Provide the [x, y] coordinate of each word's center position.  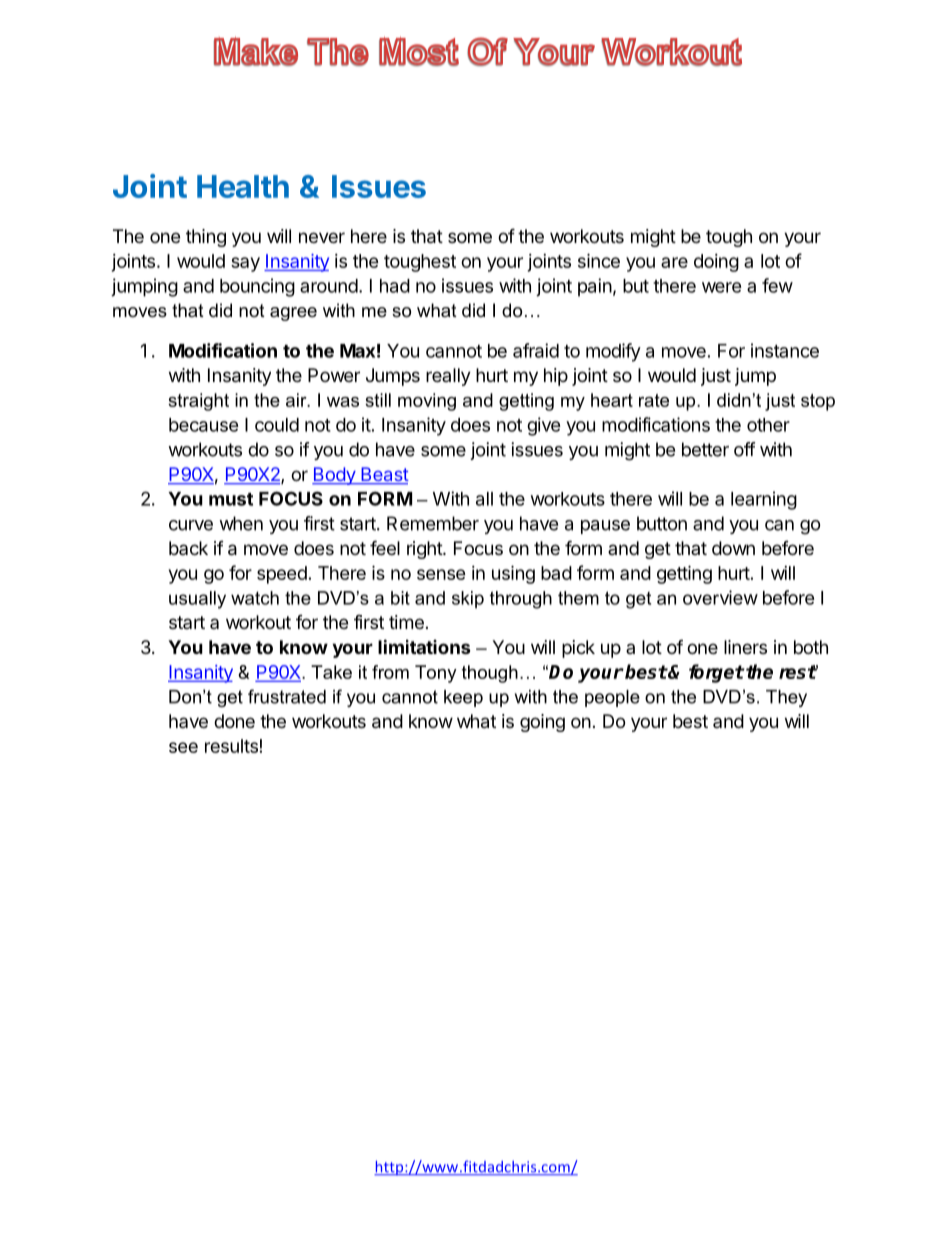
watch [255, 598]
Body [334, 476]
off [745, 449]
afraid [536, 350]
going [542, 723]
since [599, 260]
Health [243, 186]
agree [293, 314]
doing [716, 263]
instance [785, 350]
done [234, 721]
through [521, 600]
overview [720, 597]
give [544, 426]
